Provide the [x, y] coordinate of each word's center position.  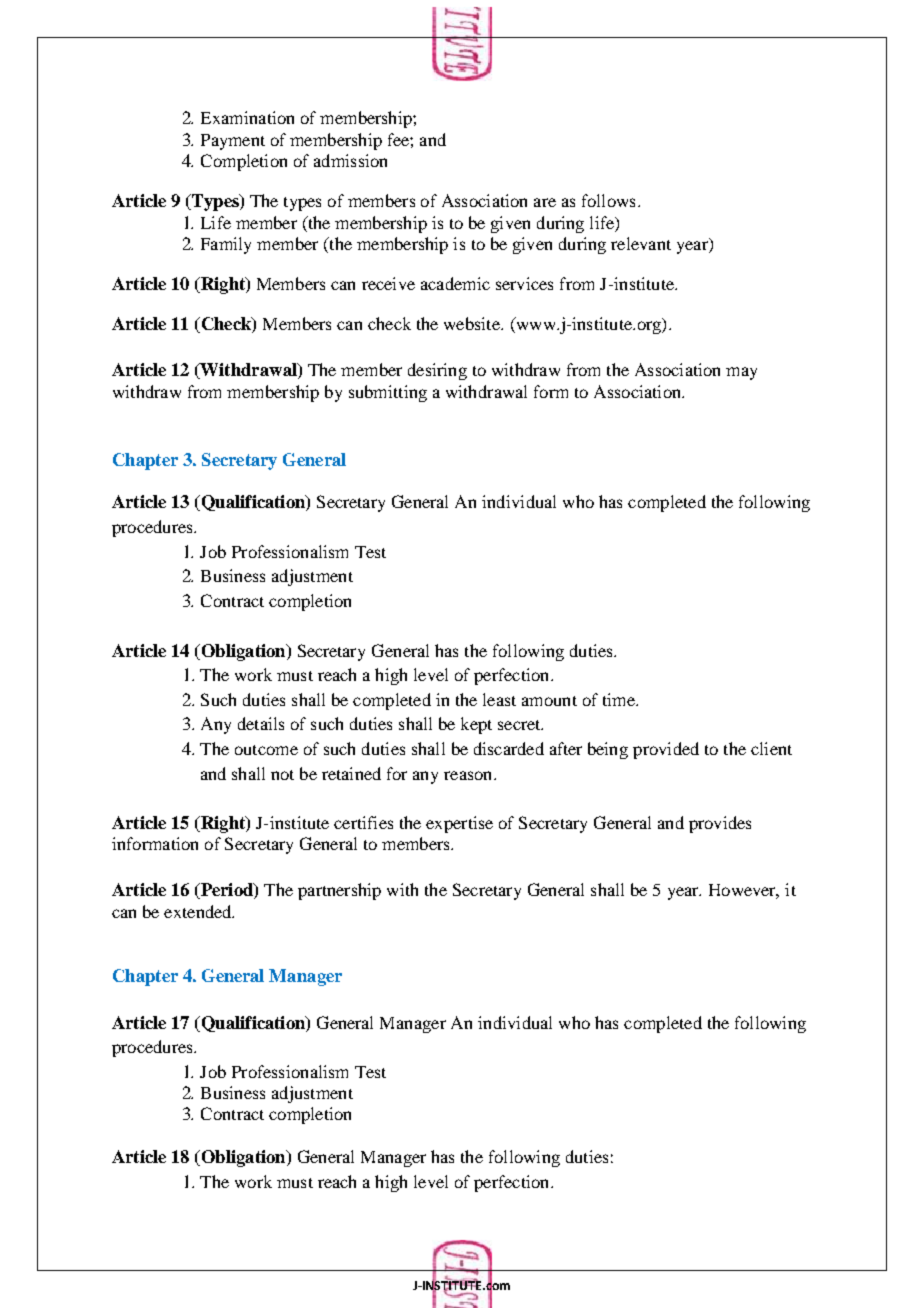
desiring [437, 371]
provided [666, 750]
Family [226, 245]
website [473, 323]
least [499, 699]
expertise [459, 824]
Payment [233, 142]
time [620, 699]
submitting [388, 393]
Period [227, 891]
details [261, 723]
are [545, 202]
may [741, 373]
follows [608, 200]
